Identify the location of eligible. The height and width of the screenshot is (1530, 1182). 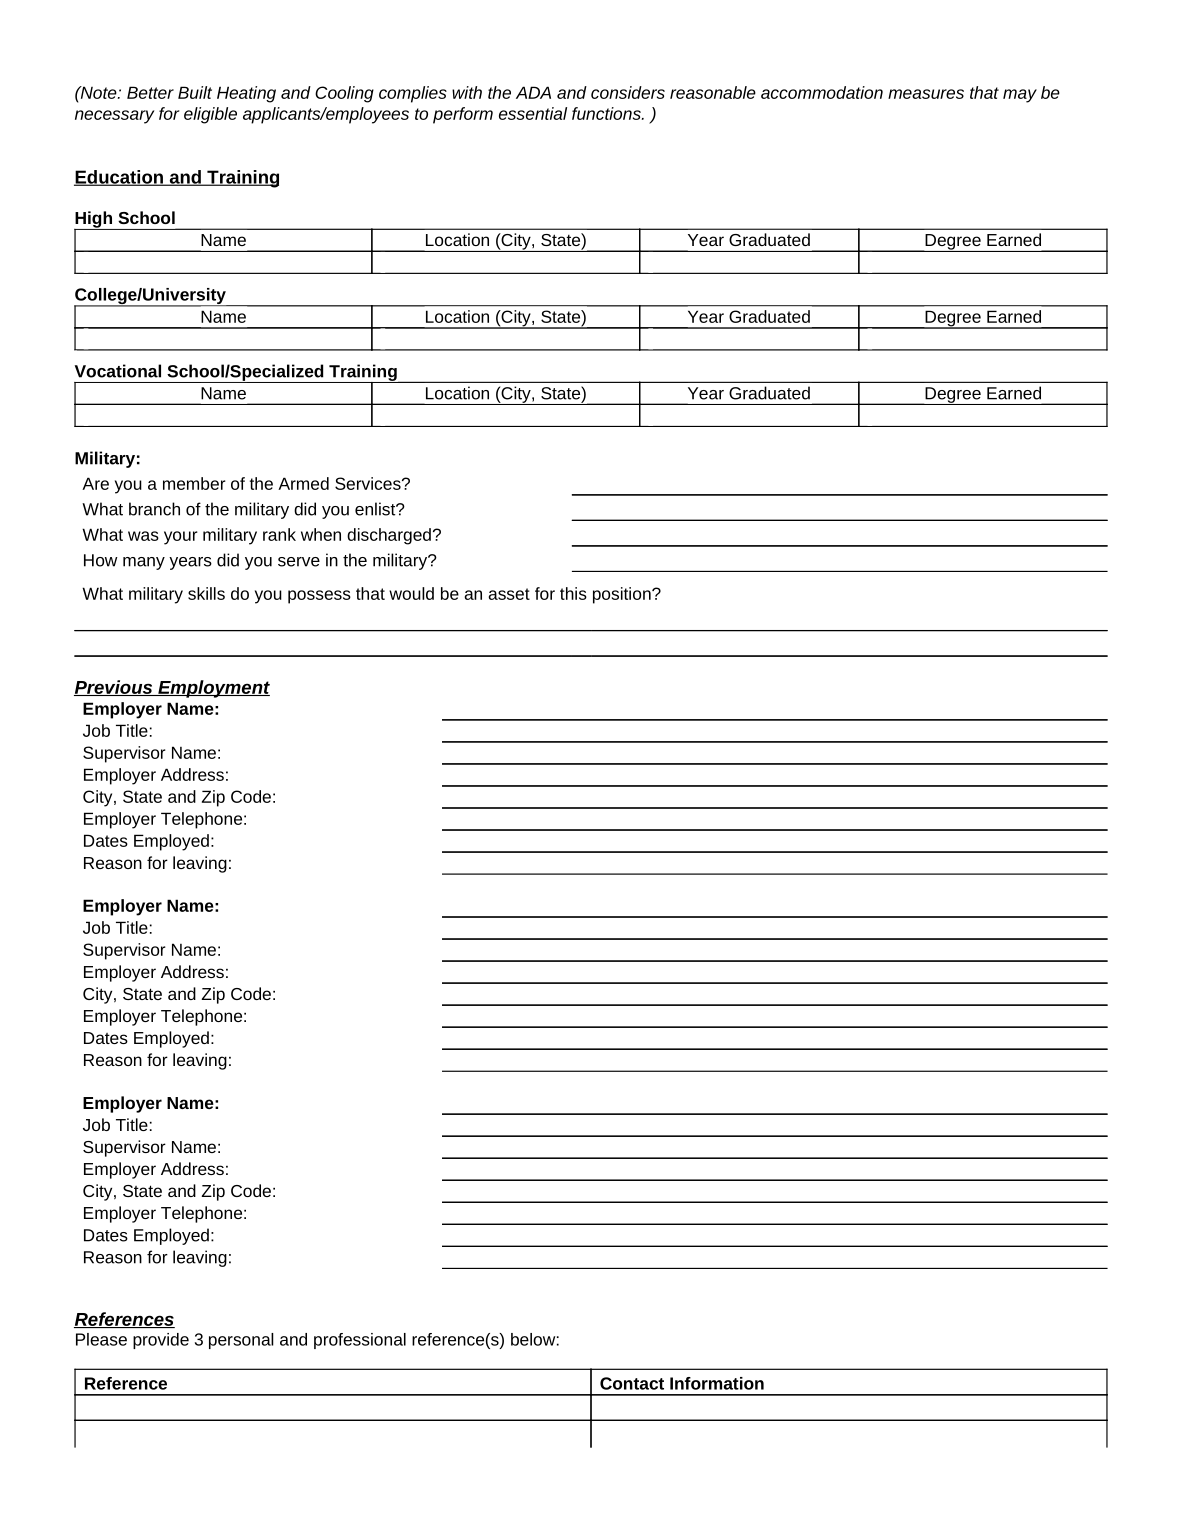
(210, 115).
